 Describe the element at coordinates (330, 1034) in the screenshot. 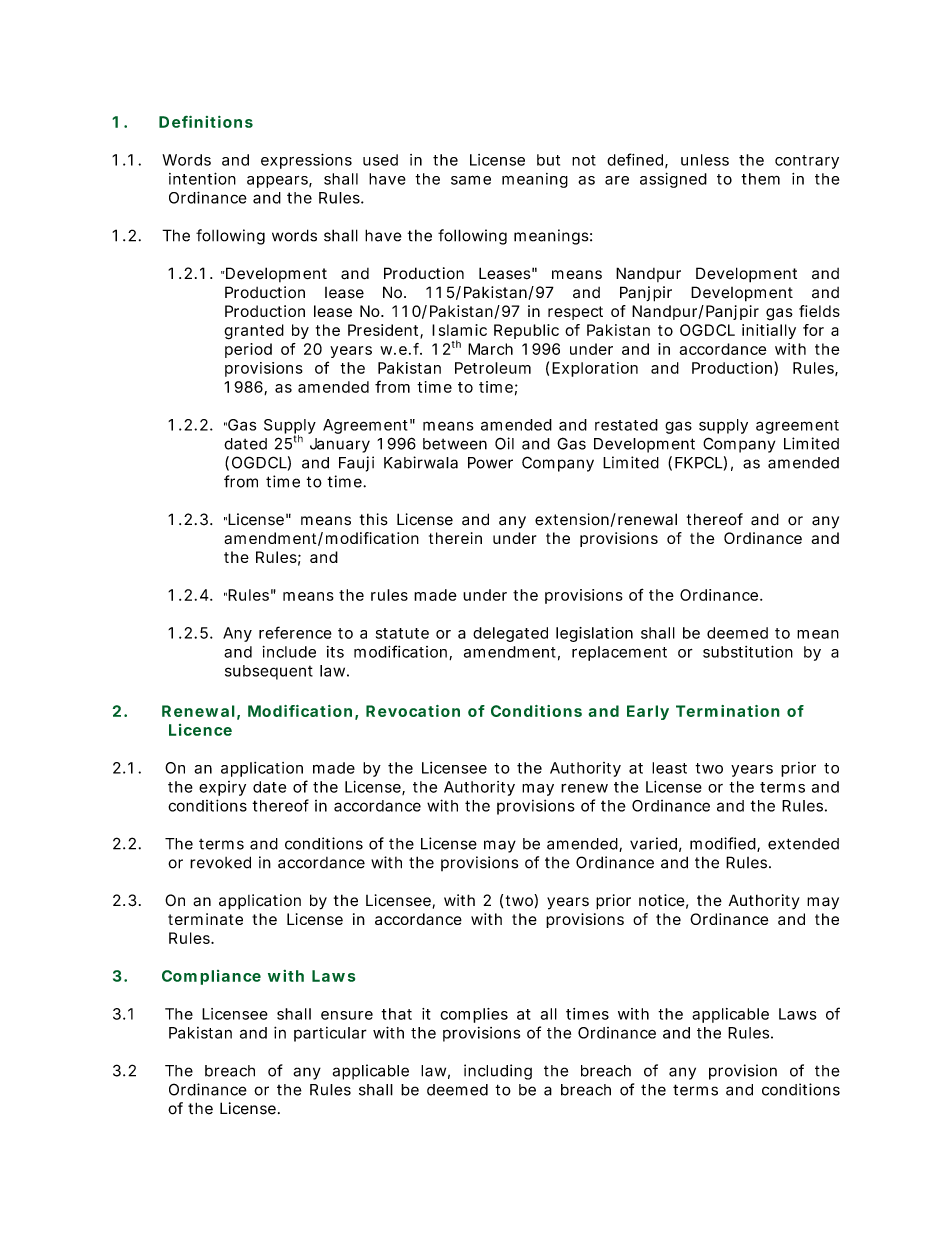

I see `particular` at that location.
